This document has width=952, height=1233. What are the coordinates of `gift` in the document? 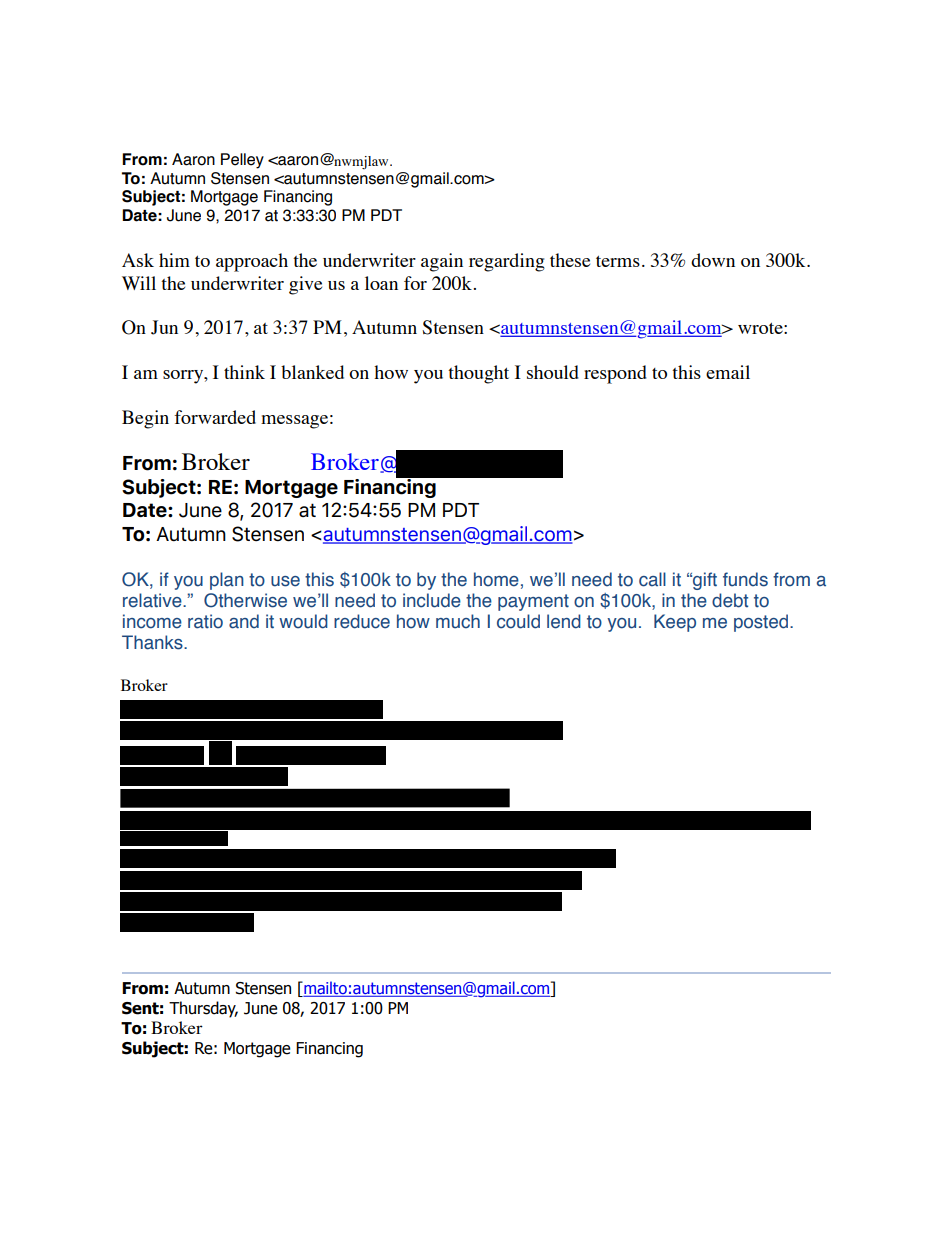 It's located at (704, 581).
